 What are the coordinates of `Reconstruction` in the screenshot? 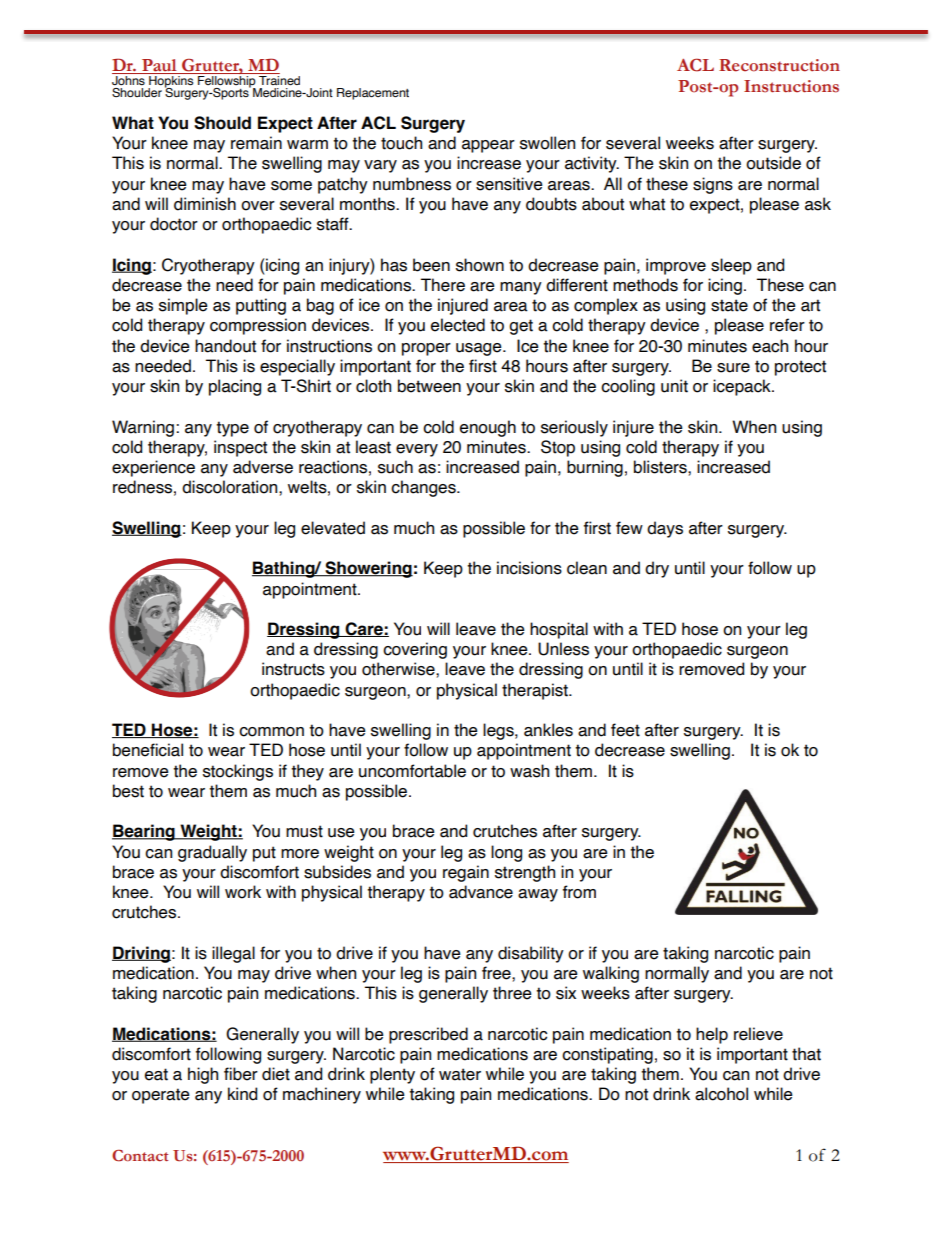 It's located at (779, 65).
